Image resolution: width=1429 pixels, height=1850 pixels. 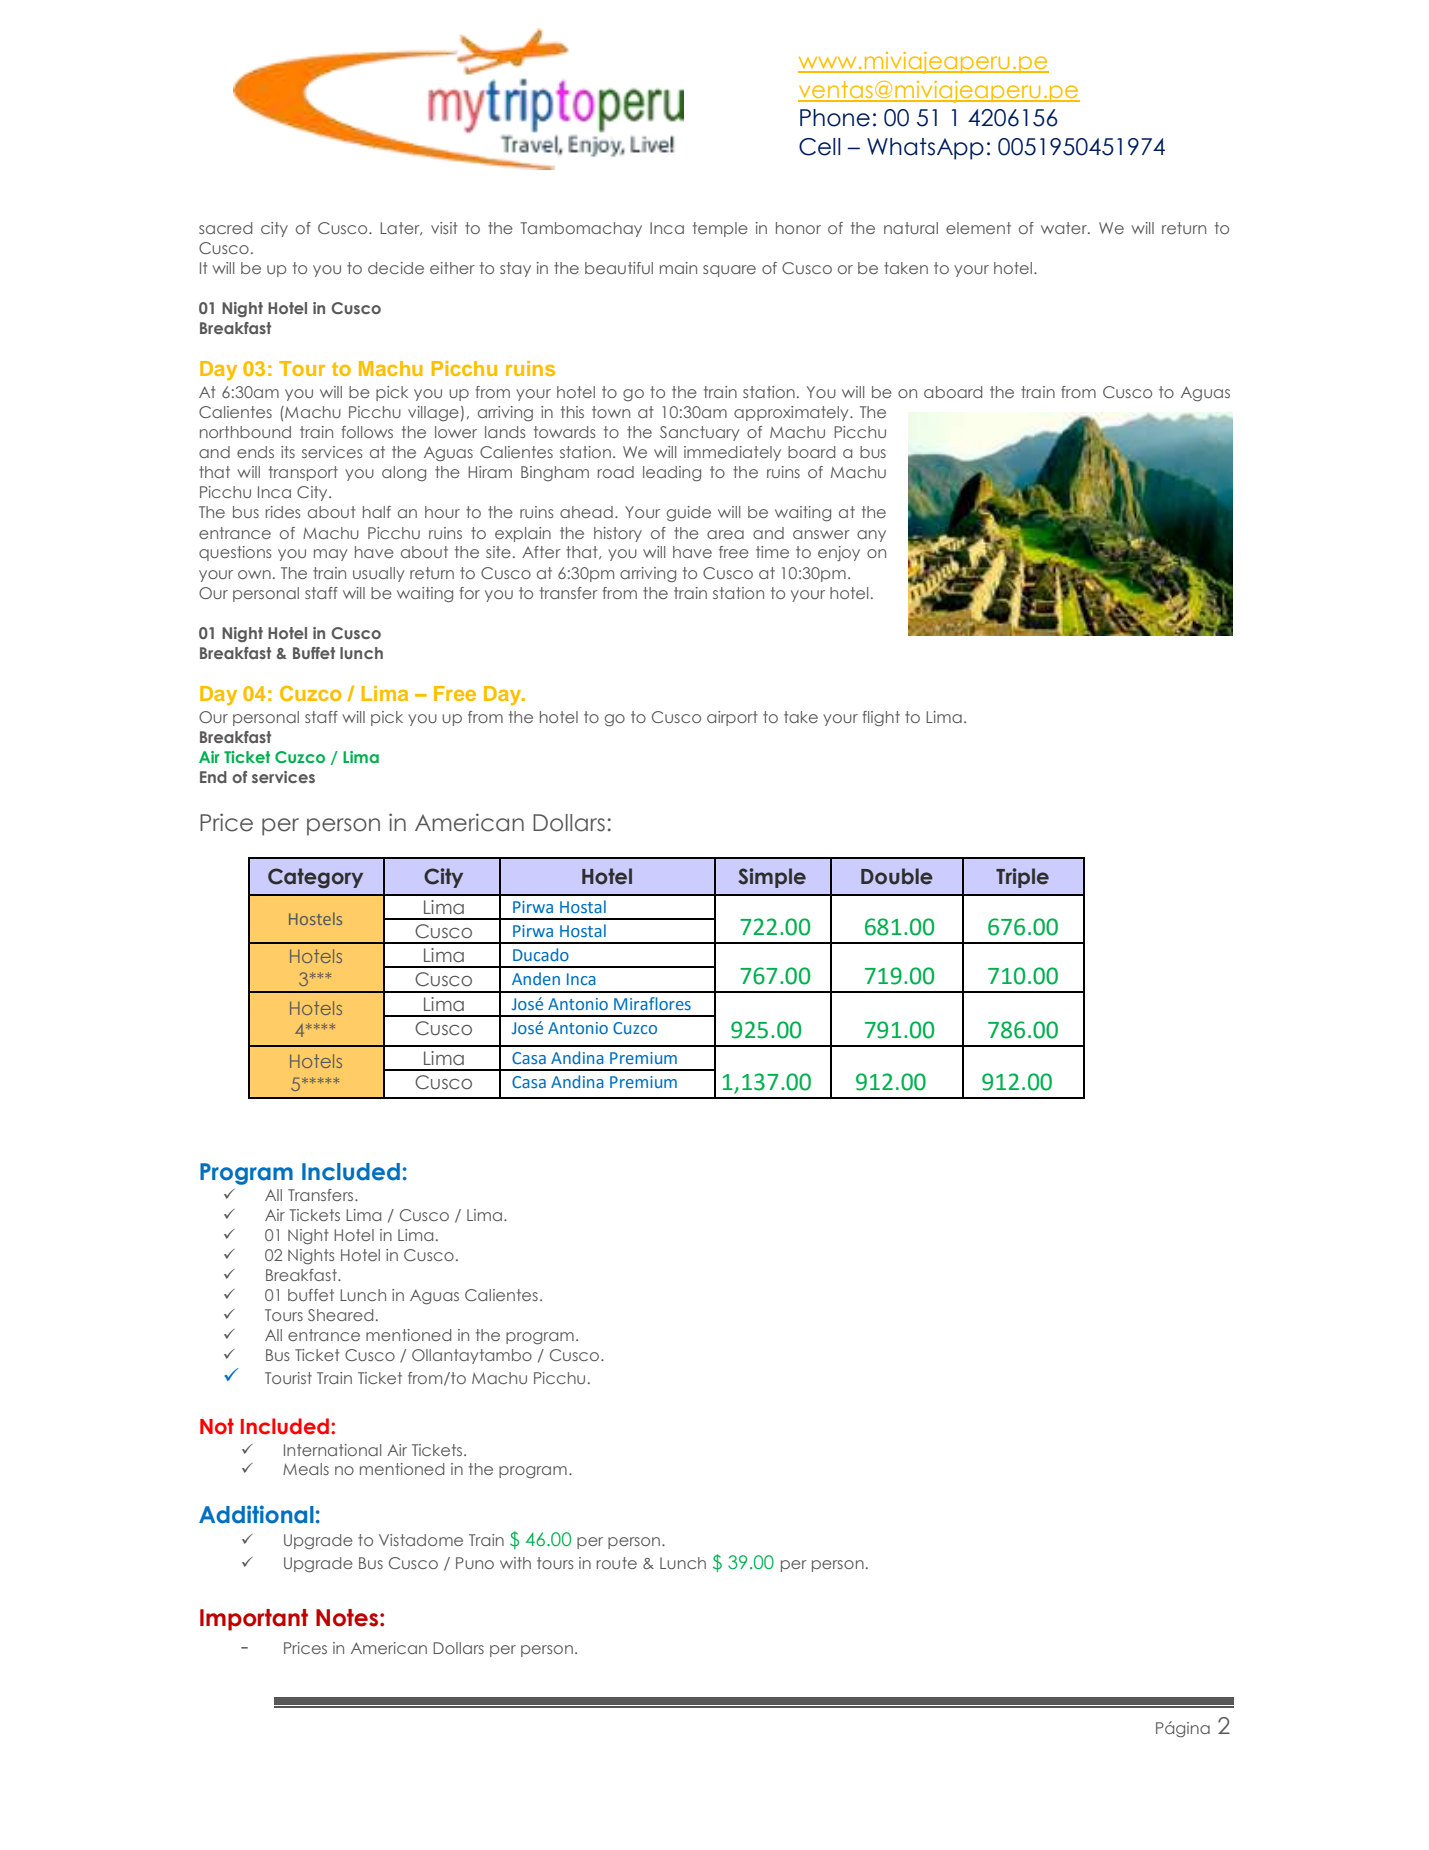 I want to click on Double, so click(x=897, y=876).
